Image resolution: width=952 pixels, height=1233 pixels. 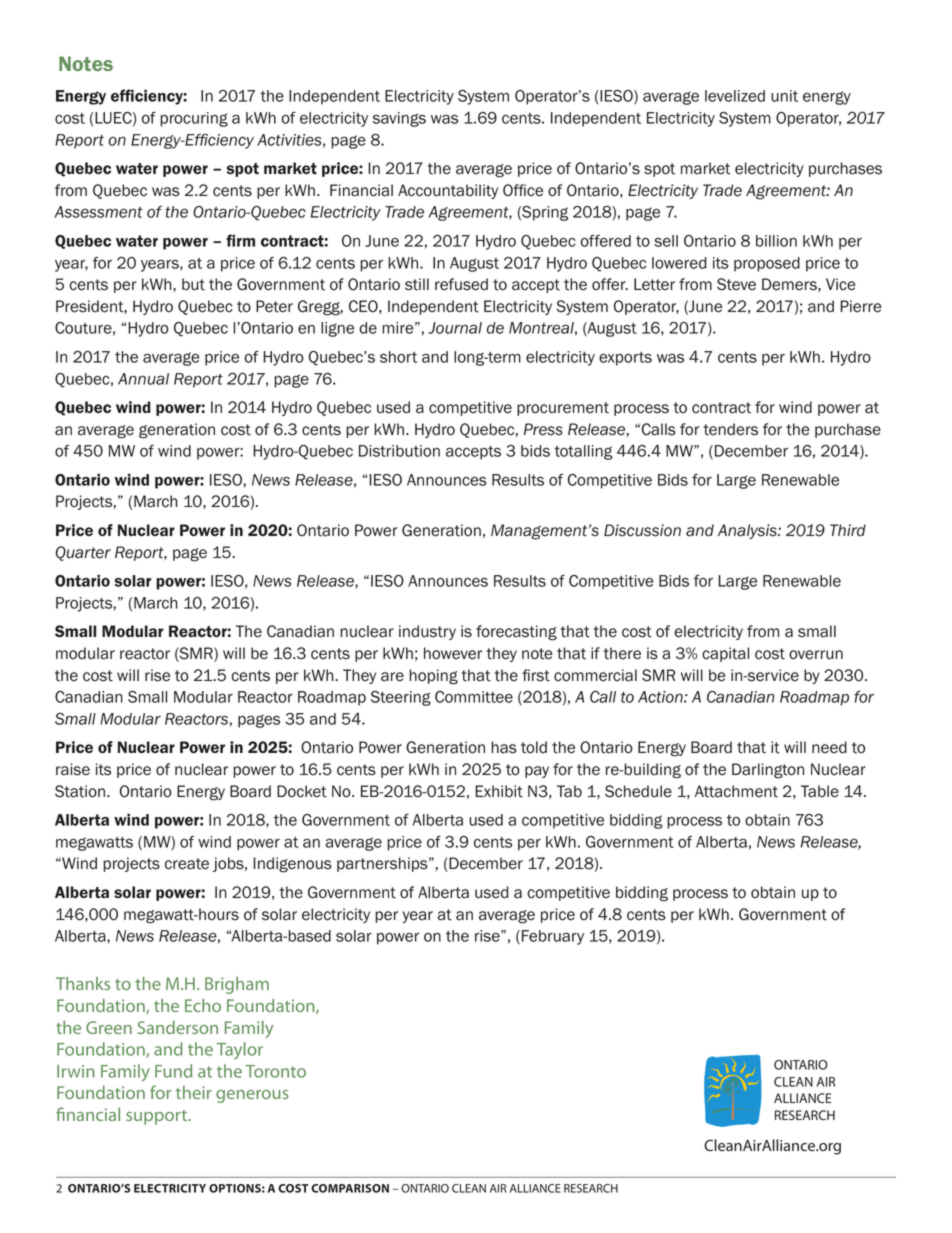 I want to click on create, so click(x=187, y=864).
